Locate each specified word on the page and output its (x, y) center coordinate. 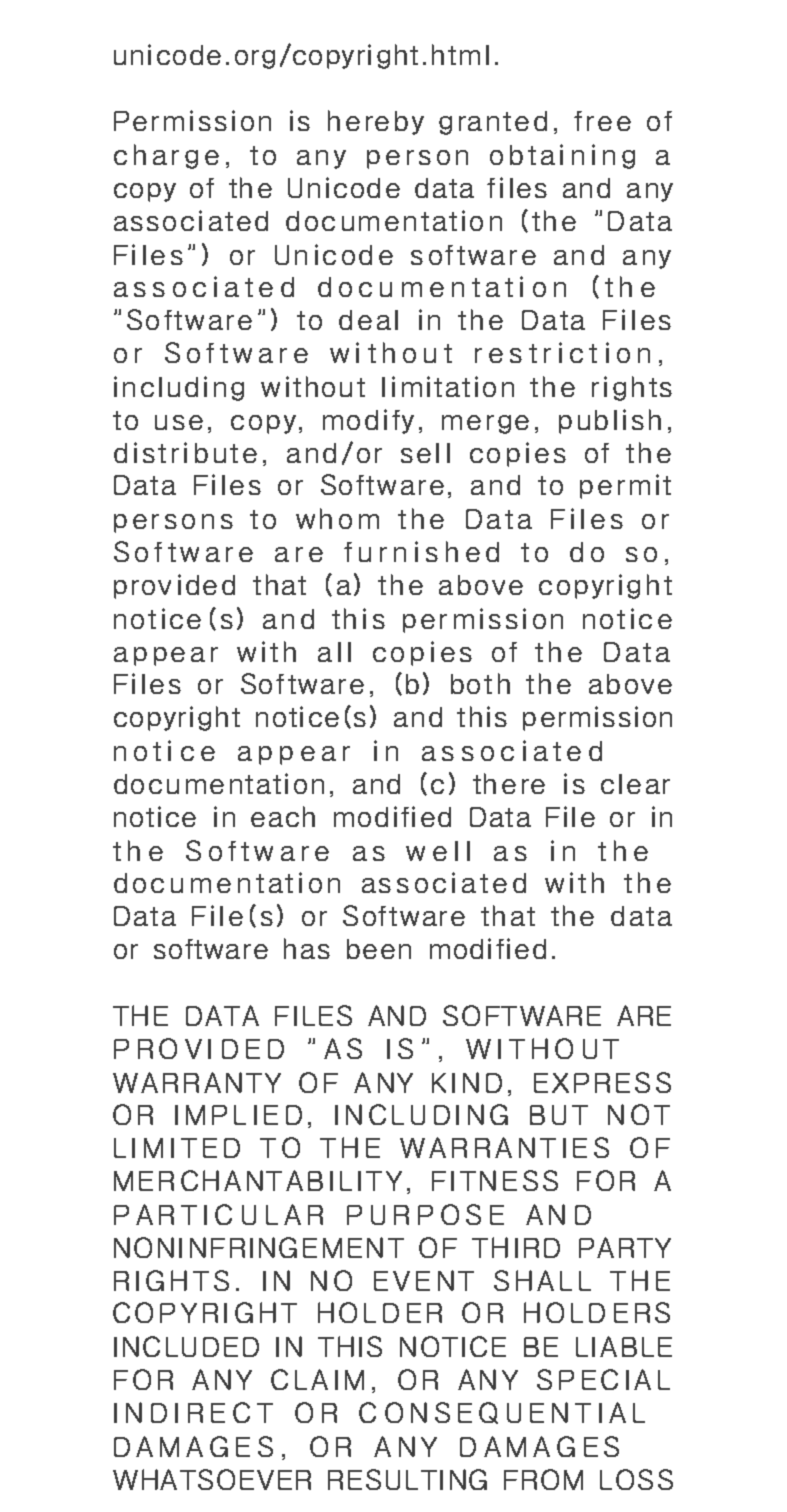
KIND (467, 1082)
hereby (376, 122)
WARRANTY (197, 1082)
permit (625, 486)
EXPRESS (602, 1082)
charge (166, 156)
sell (425, 453)
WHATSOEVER (212, 1479)
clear (635, 784)
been (379, 949)
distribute (185, 452)
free (602, 121)
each (283, 816)
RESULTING (407, 1479)
